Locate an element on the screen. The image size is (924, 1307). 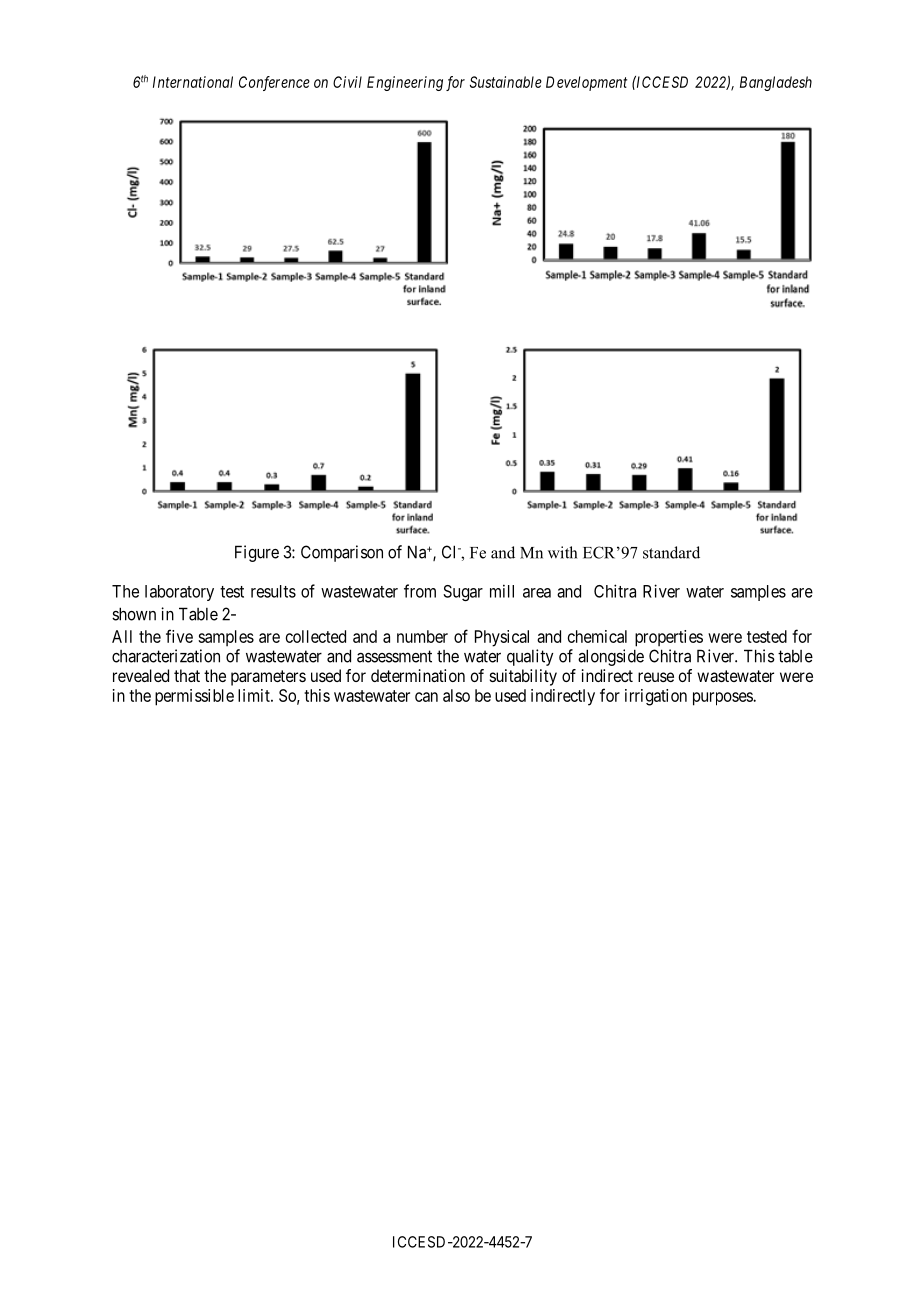
Engineering is located at coordinates (405, 83).
